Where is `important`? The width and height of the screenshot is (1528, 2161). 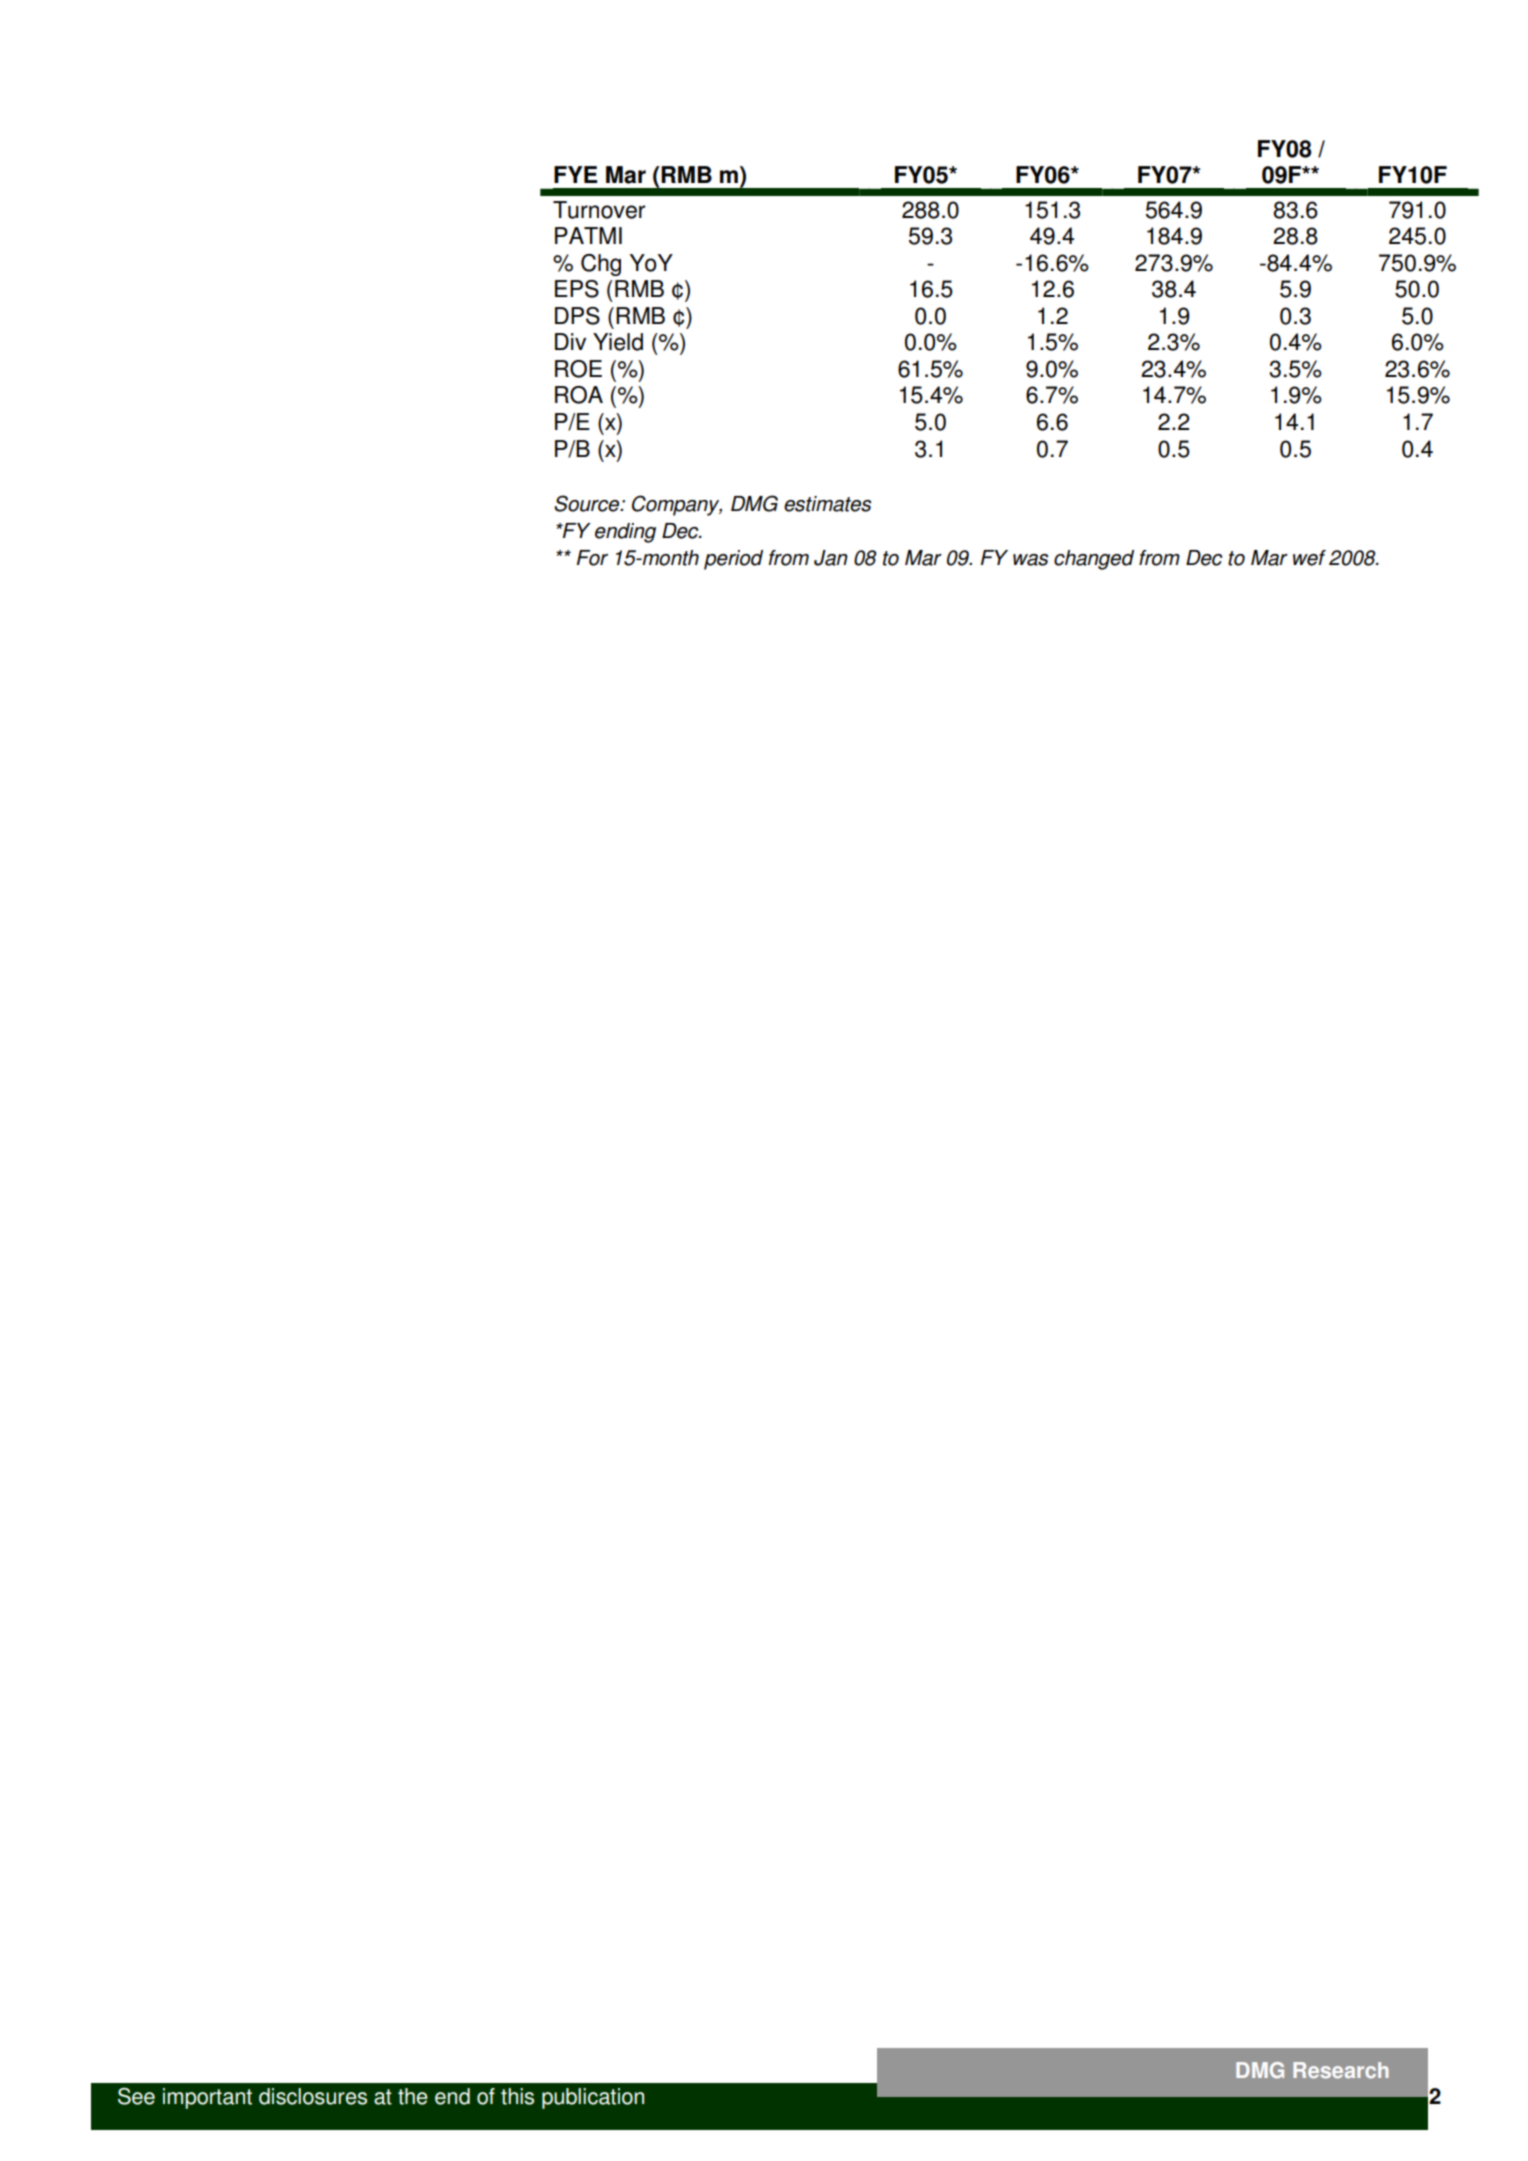 important is located at coordinates (207, 2098).
